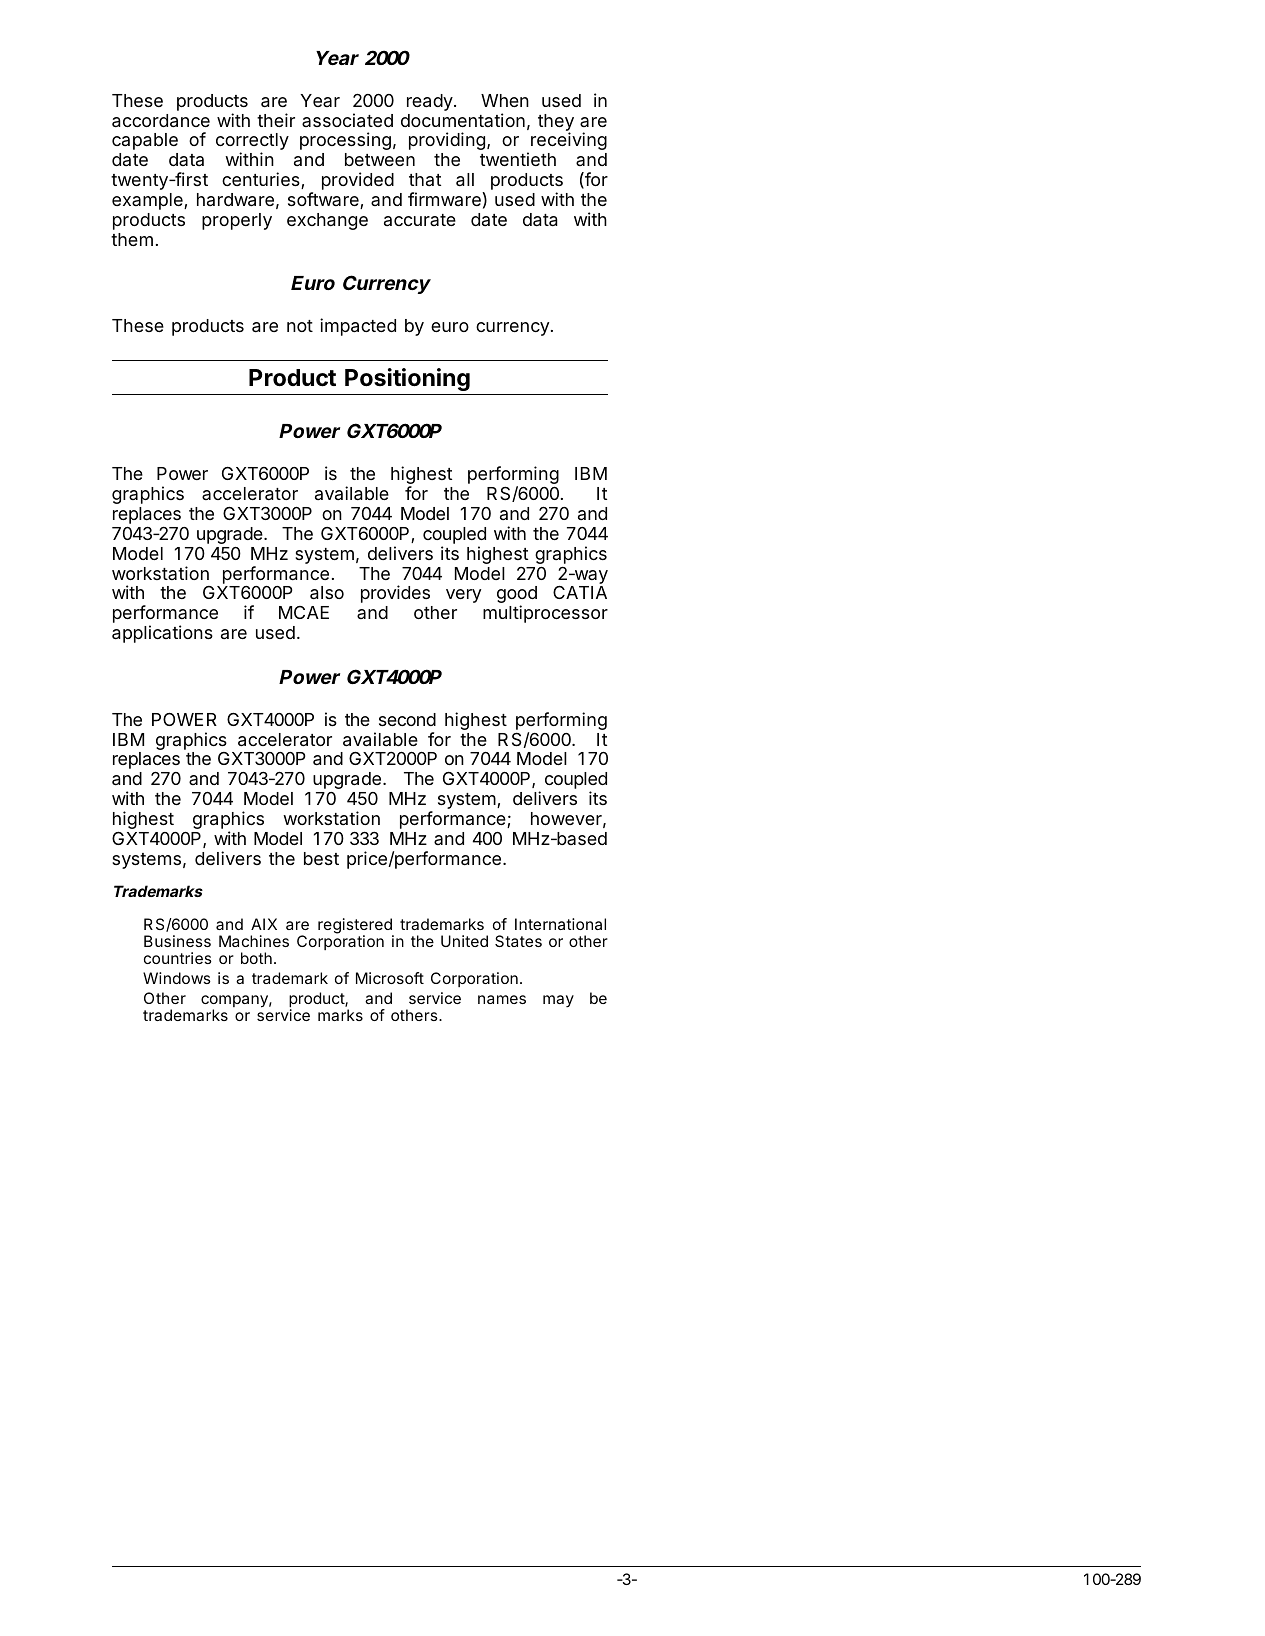 This page has height=1636, width=1265. What do you see at coordinates (161, 121) in the page?
I see `accordance` at bounding box center [161, 121].
